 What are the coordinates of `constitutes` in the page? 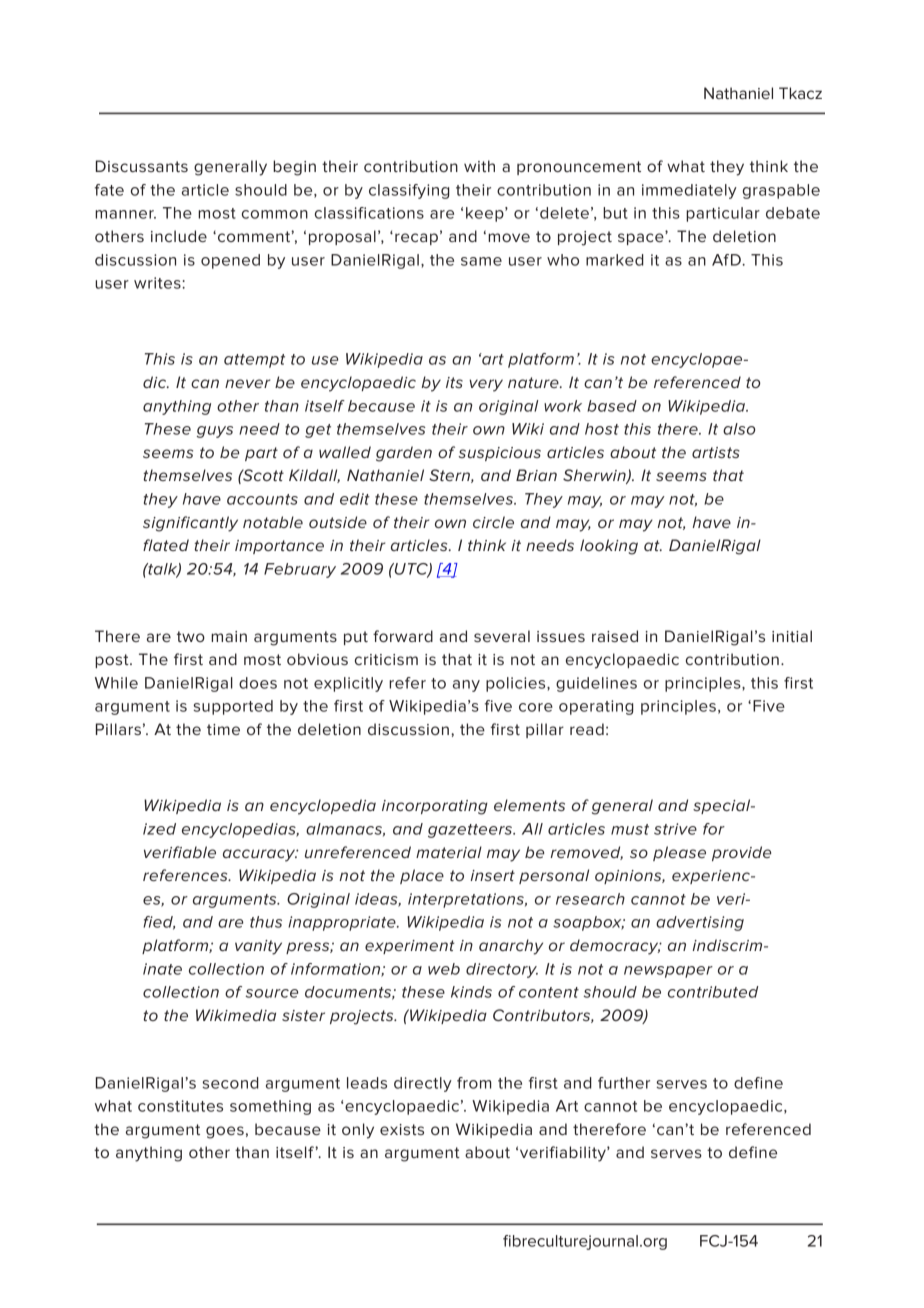 It's located at (180, 1106).
